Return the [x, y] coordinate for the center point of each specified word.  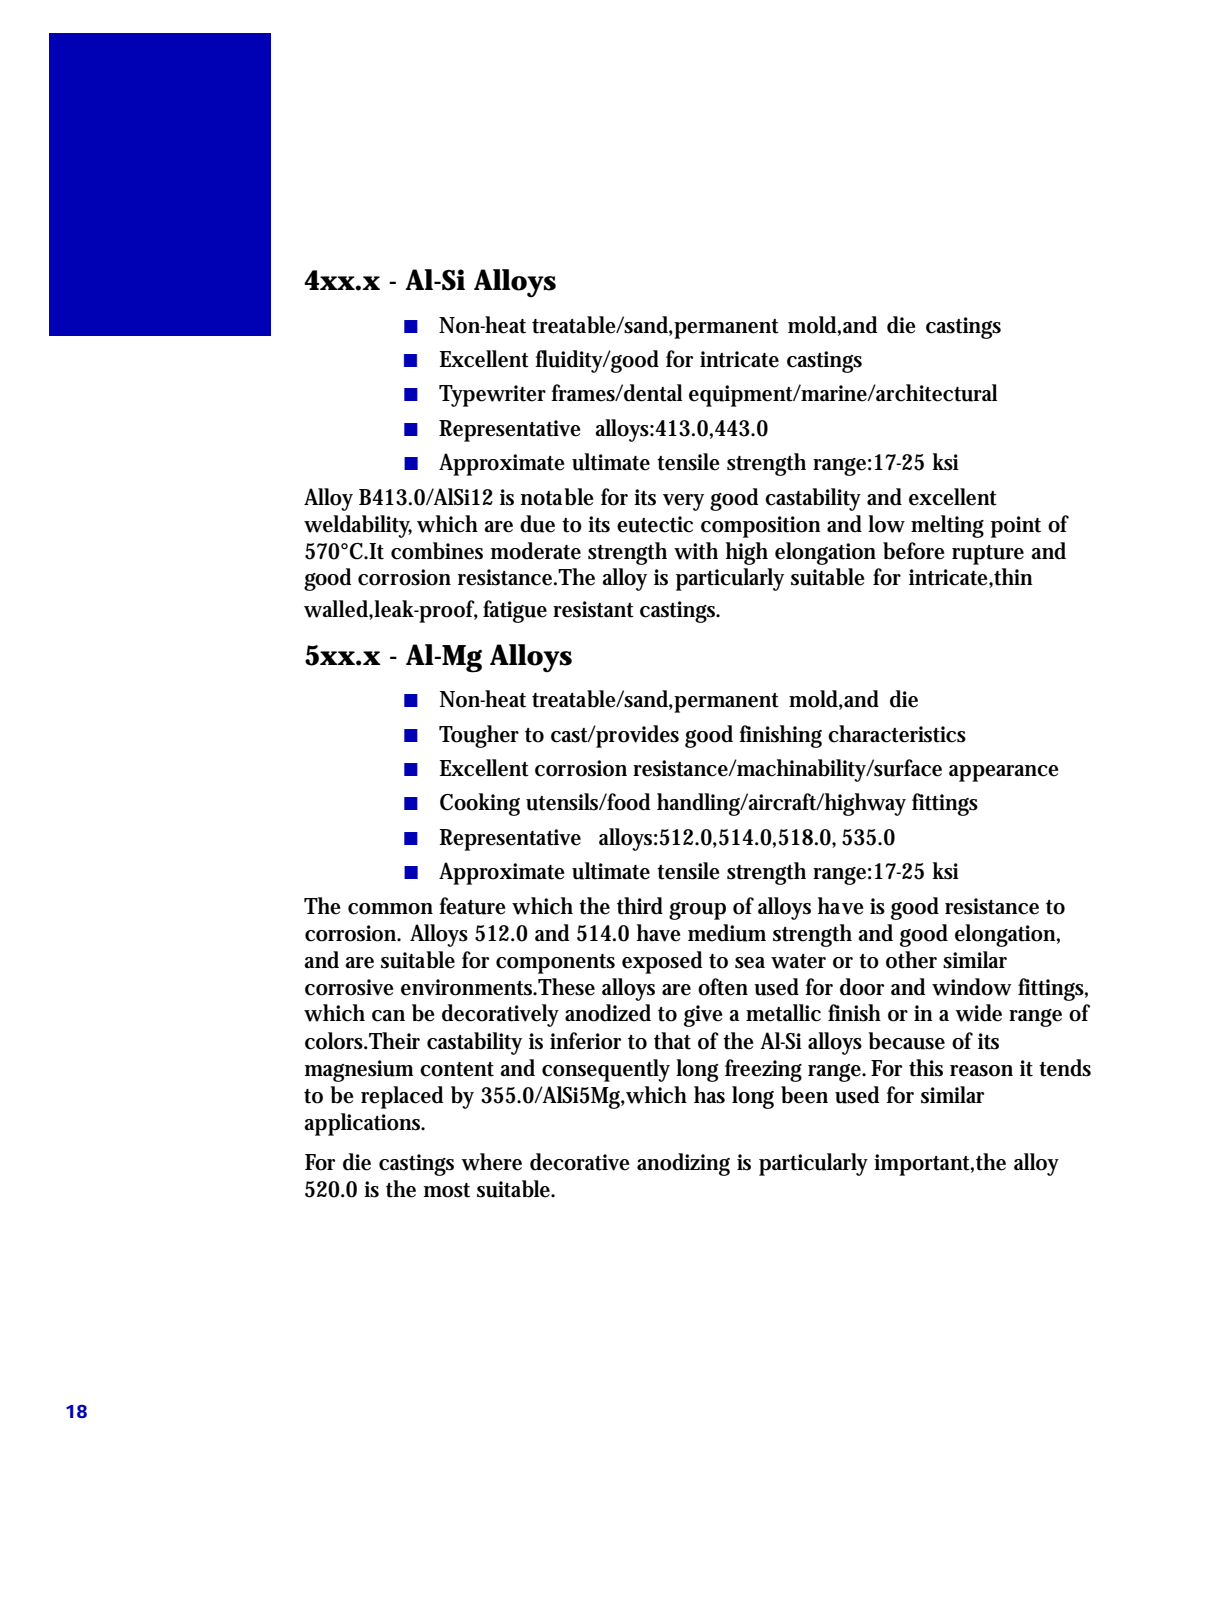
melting [947, 526]
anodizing [683, 1164]
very [683, 502]
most [447, 1190]
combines [437, 551]
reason [981, 1071]
